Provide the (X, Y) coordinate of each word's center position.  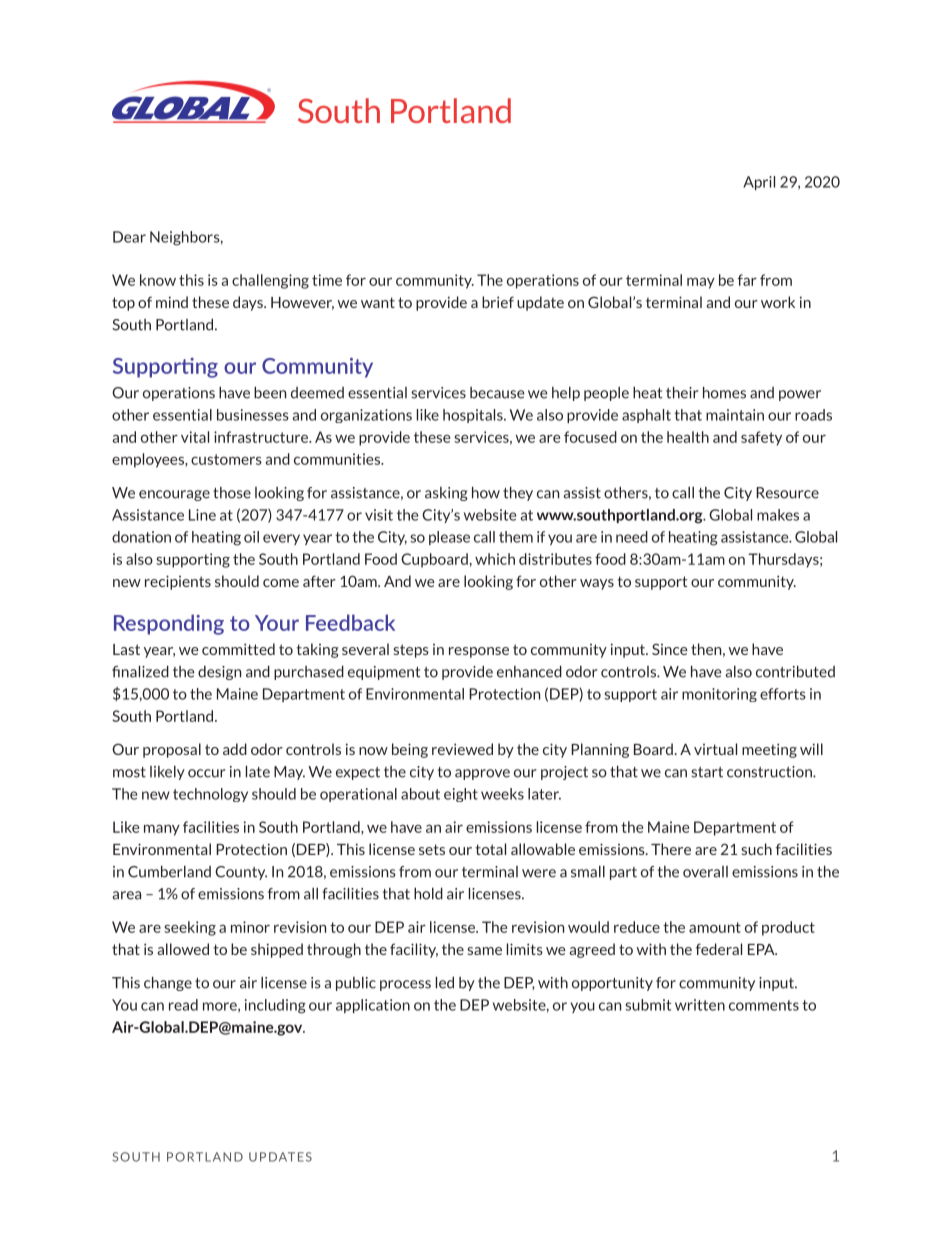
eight (461, 795)
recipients (178, 582)
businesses (253, 415)
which (495, 559)
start (707, 772)
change (168, 983)
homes (724, 392)
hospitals (474, 416)
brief (498, 302)
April (759, 183)
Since (670, 649)
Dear (129, 237)
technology (210, 795)
